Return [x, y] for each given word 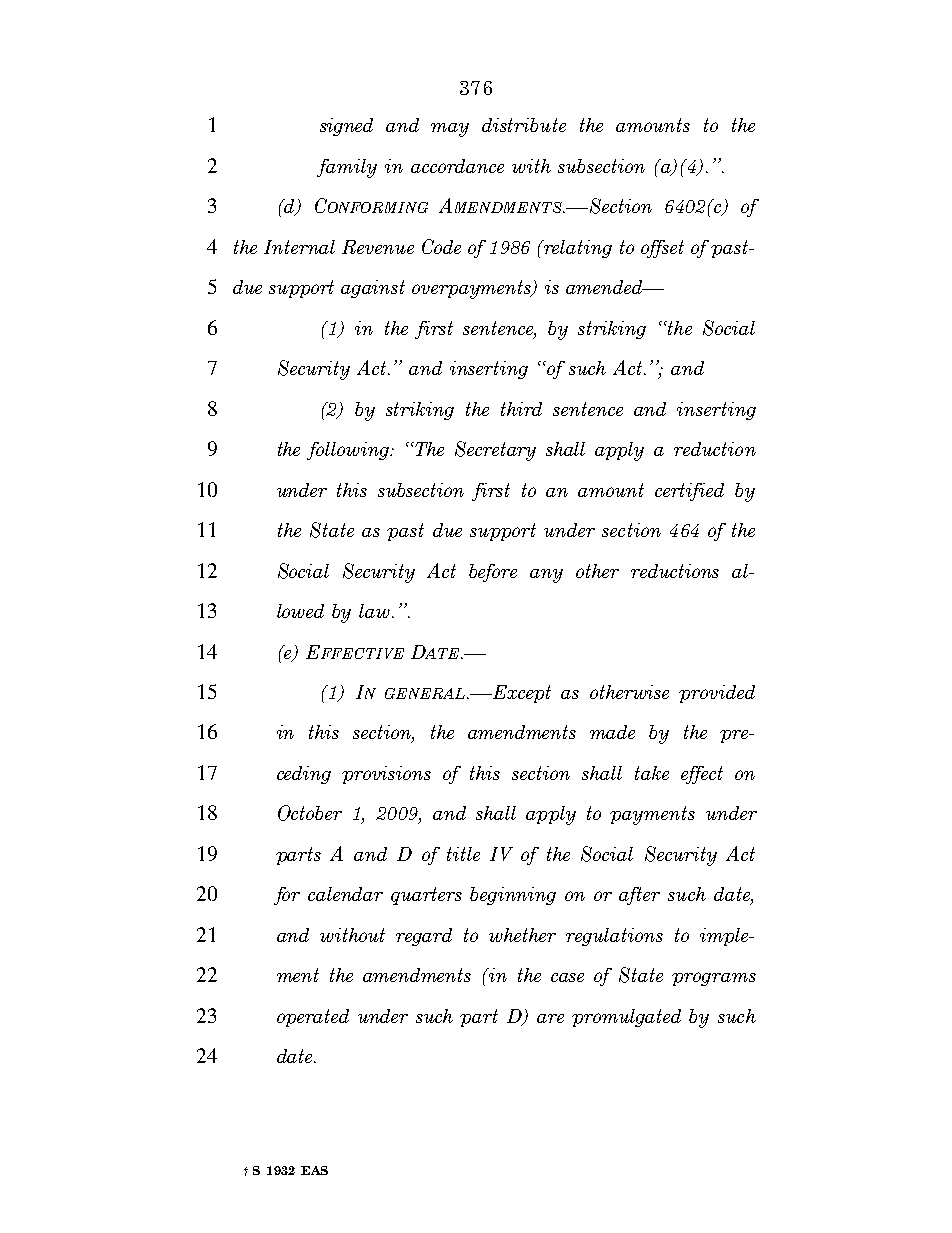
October [310, 813]
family [347, 168]
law [376, 611]
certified [689, 492]
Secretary [495, 451]
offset [662, 249]
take [652, 773]
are [550, 1018]
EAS [314, 1170]
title [463, 854]
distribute [524, 125]
